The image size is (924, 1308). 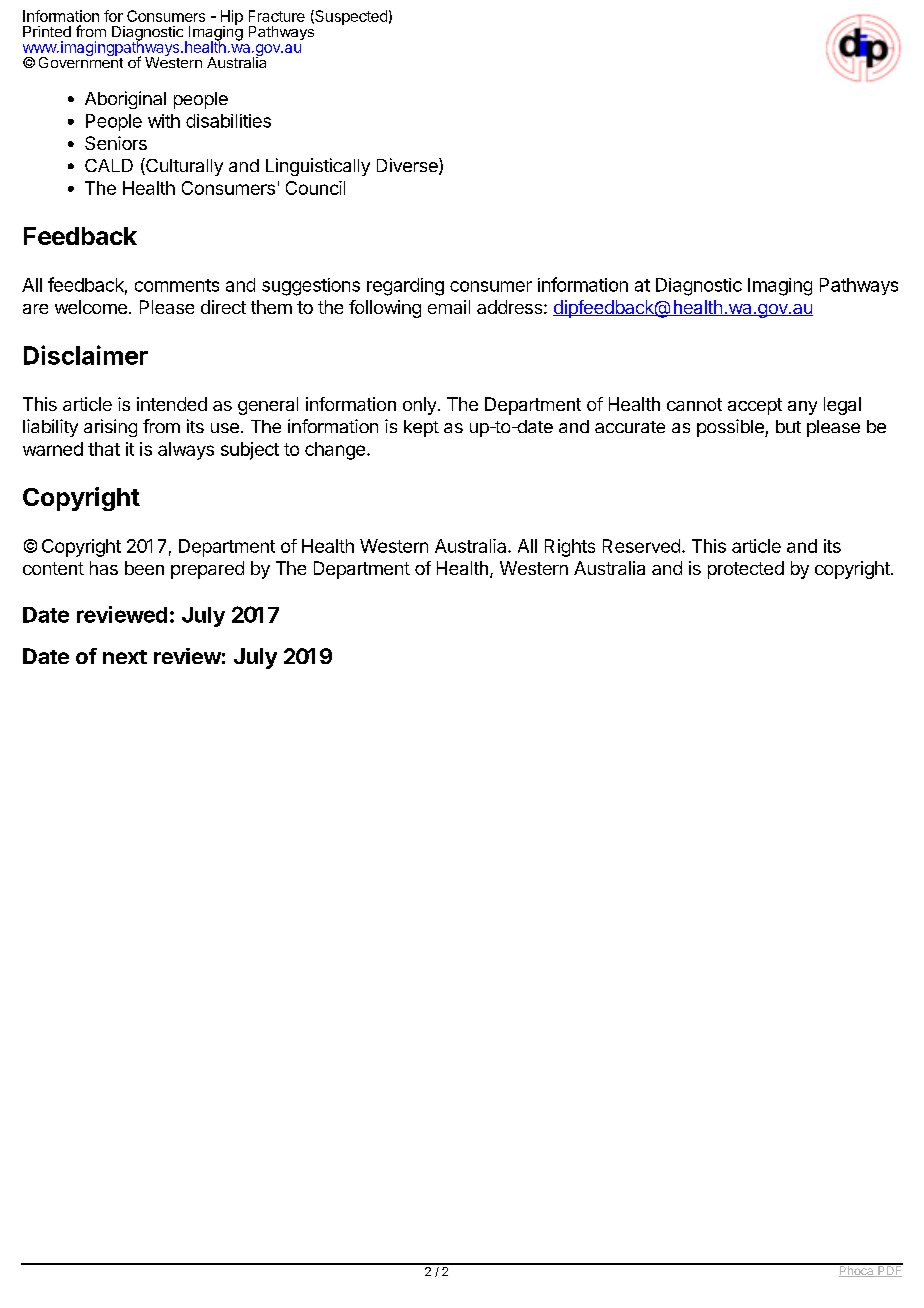 What do you see at coordinates (81, 61) in the page?
I see `Government` at bounding box center [81, 61].
